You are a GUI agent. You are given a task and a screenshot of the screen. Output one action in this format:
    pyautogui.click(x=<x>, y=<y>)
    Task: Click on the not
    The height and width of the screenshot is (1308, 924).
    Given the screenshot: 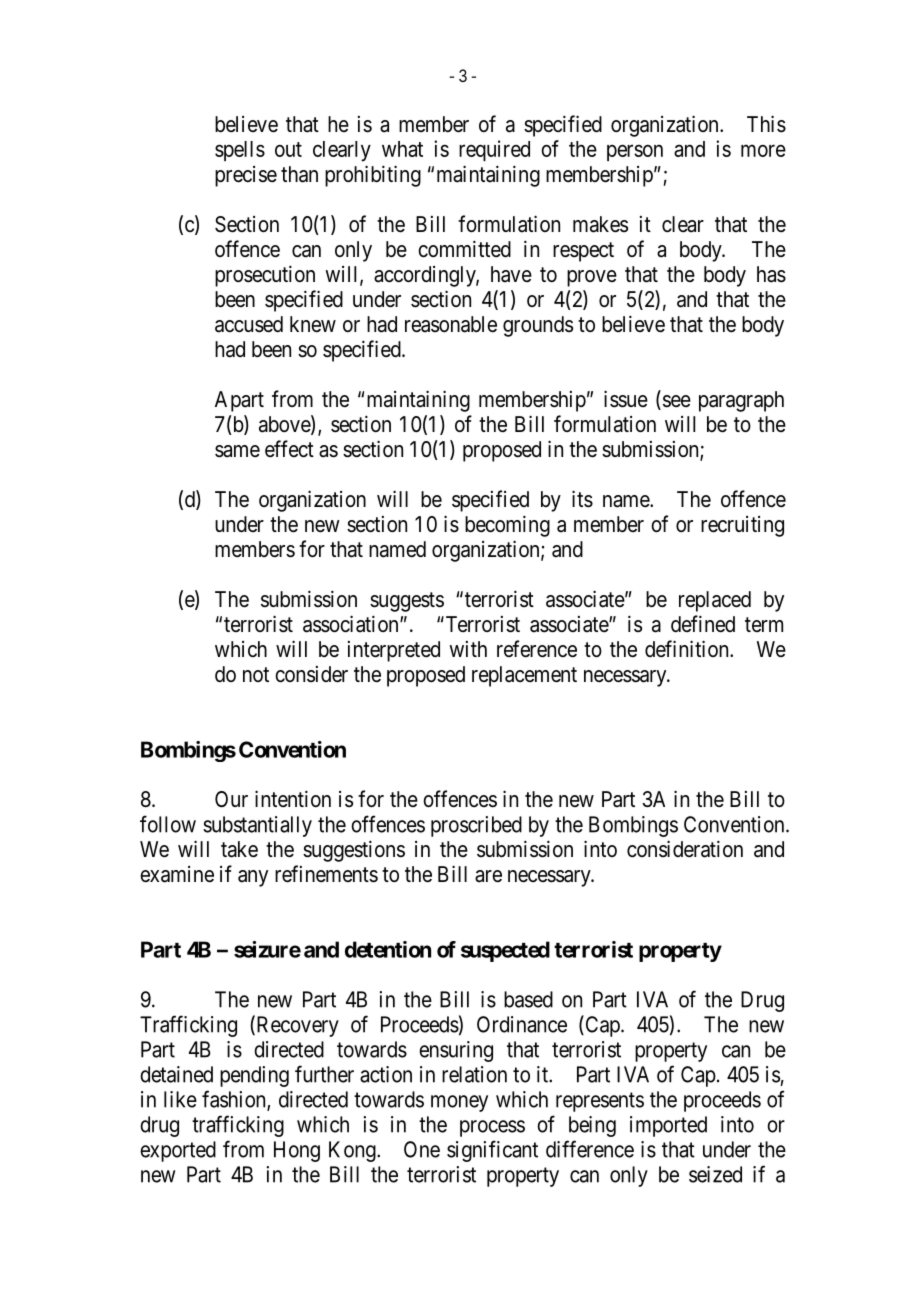 What is the action you would take?
    pyautogui.click(x=256, y=674)
